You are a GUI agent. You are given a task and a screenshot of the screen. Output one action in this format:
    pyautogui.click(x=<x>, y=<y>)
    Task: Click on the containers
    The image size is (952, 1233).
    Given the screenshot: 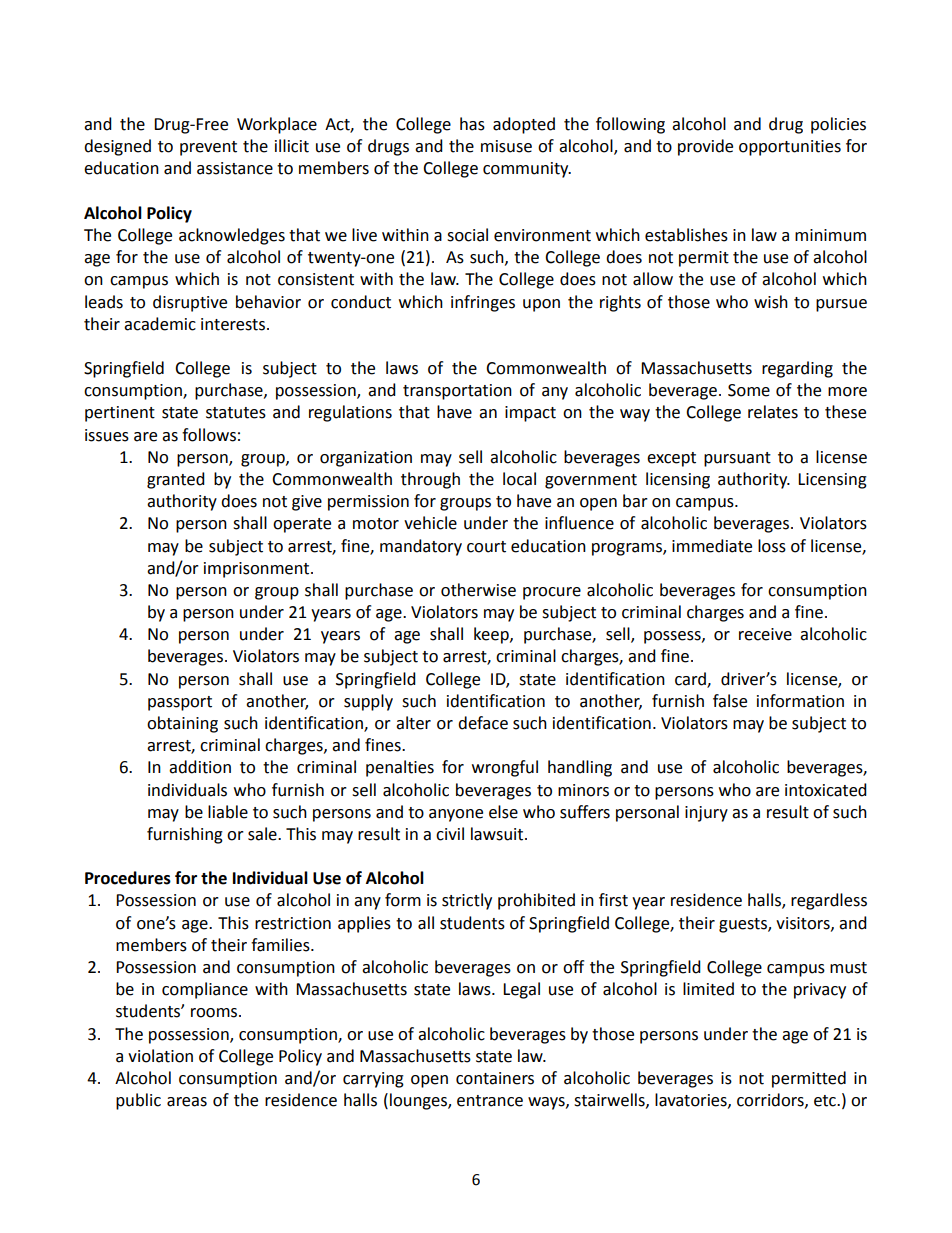 What is the action you would take?
    pyautogui.click(x=495, y=1078)
